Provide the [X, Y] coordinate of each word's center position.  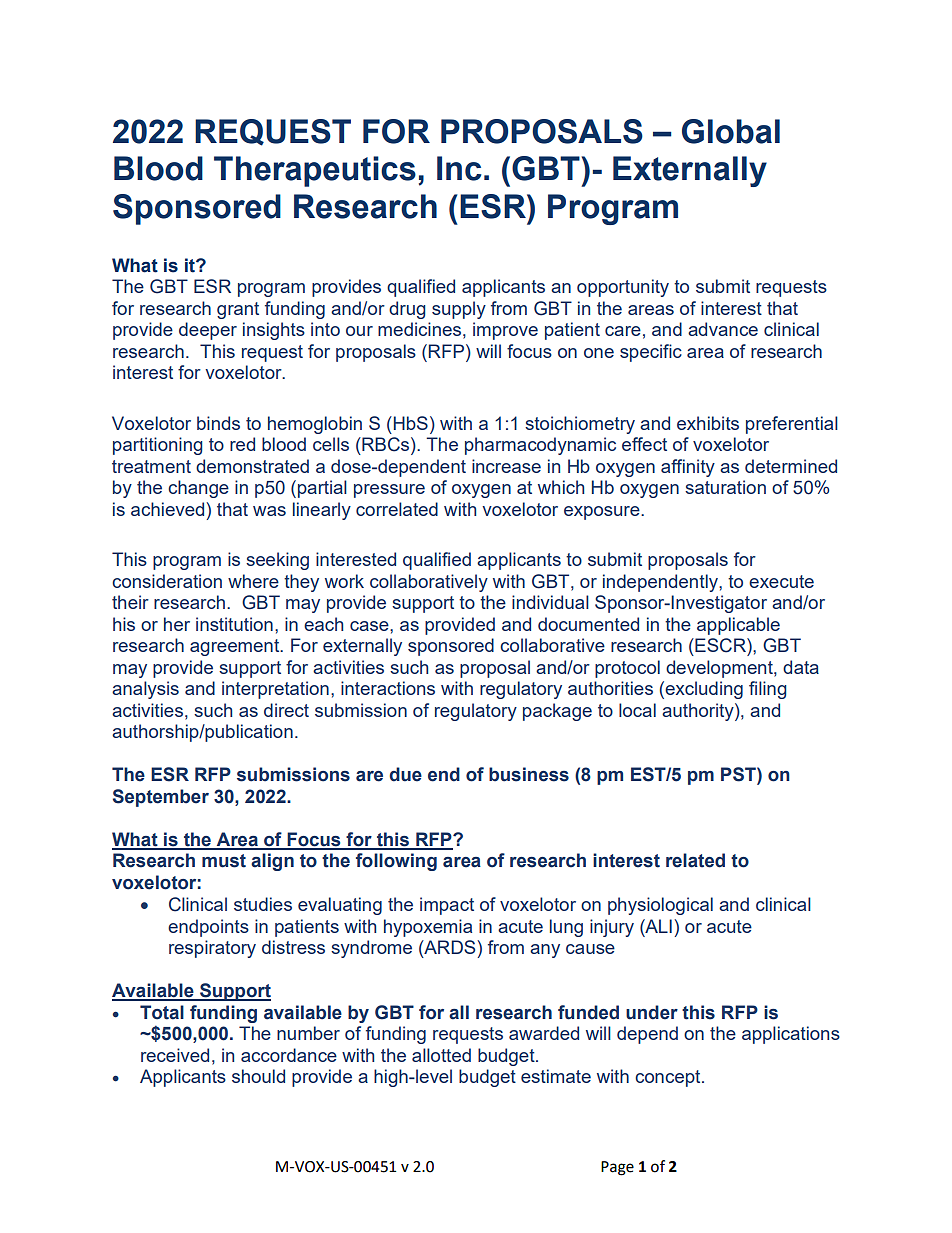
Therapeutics [315, 171]
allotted [441, 1055]
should [258, 1076]
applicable [738, 626]
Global [731, 131]
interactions [388, 688]
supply [459, 310]
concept [669, 1078]
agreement [236, 647]
